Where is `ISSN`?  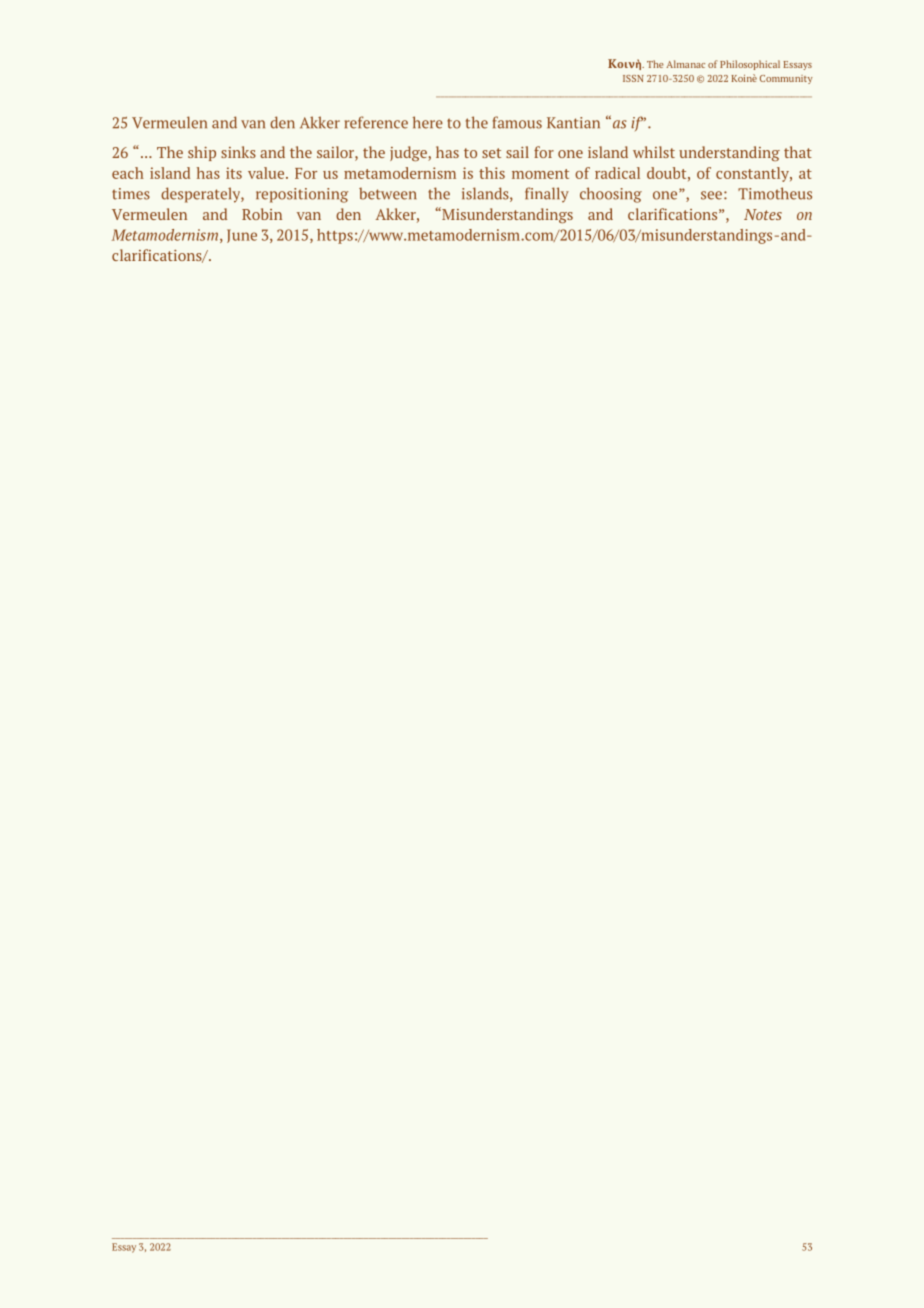 ISSN is located at coordinates (633, 78).
